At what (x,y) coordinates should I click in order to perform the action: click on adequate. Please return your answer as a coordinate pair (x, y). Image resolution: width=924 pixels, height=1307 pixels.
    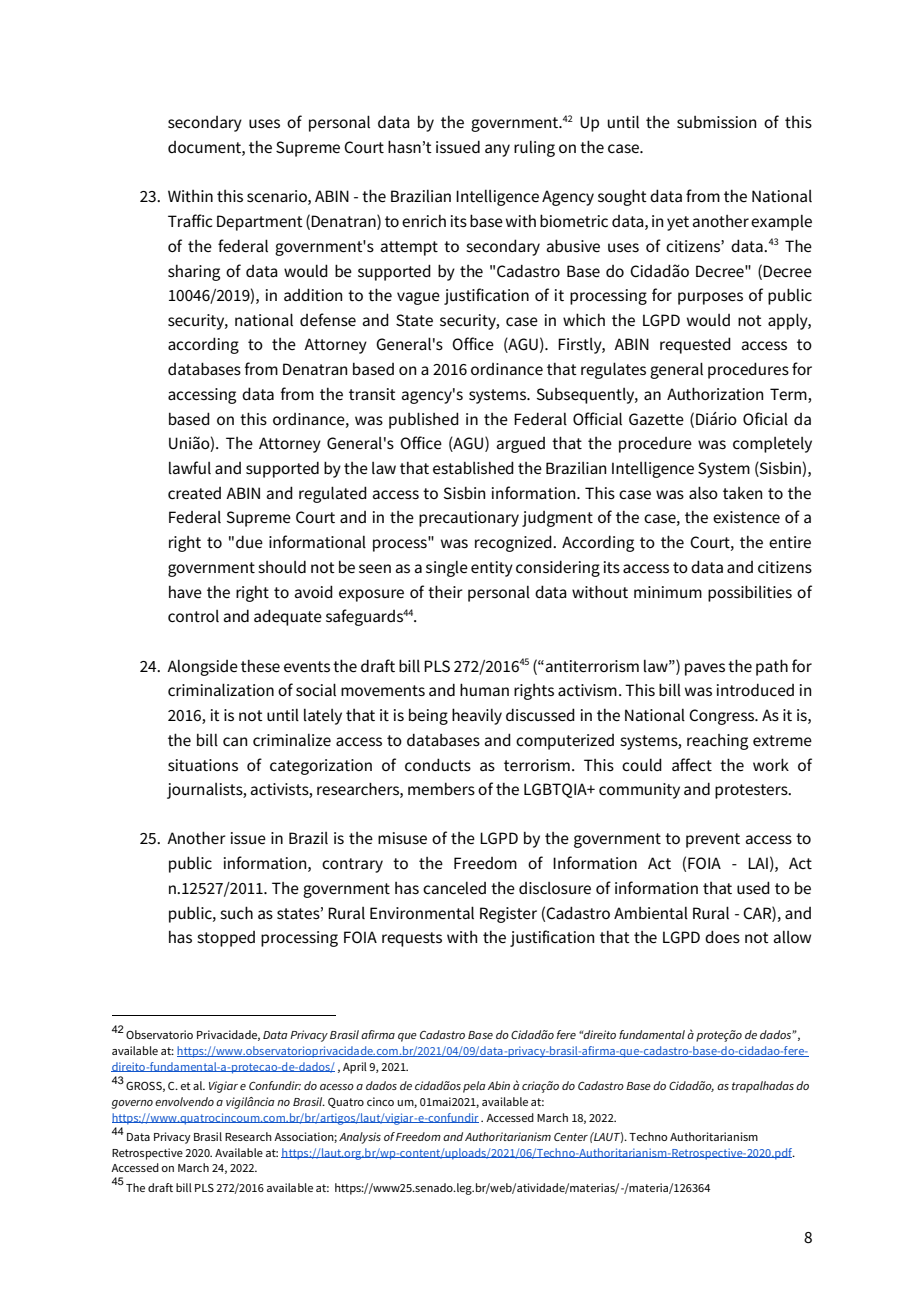
    Looking at the image, I should click on (288, 617).
